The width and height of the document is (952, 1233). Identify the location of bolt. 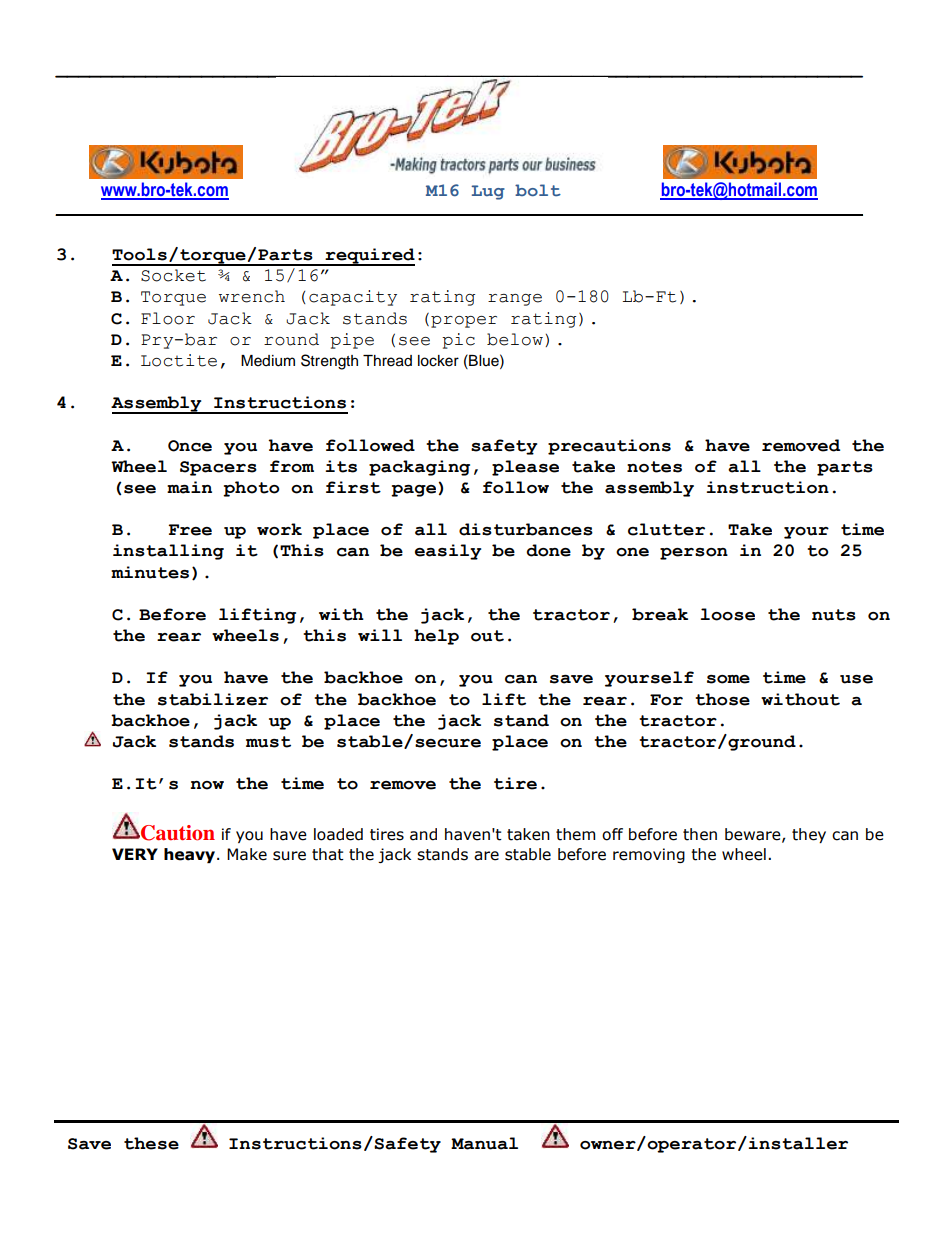
(538, 190).
